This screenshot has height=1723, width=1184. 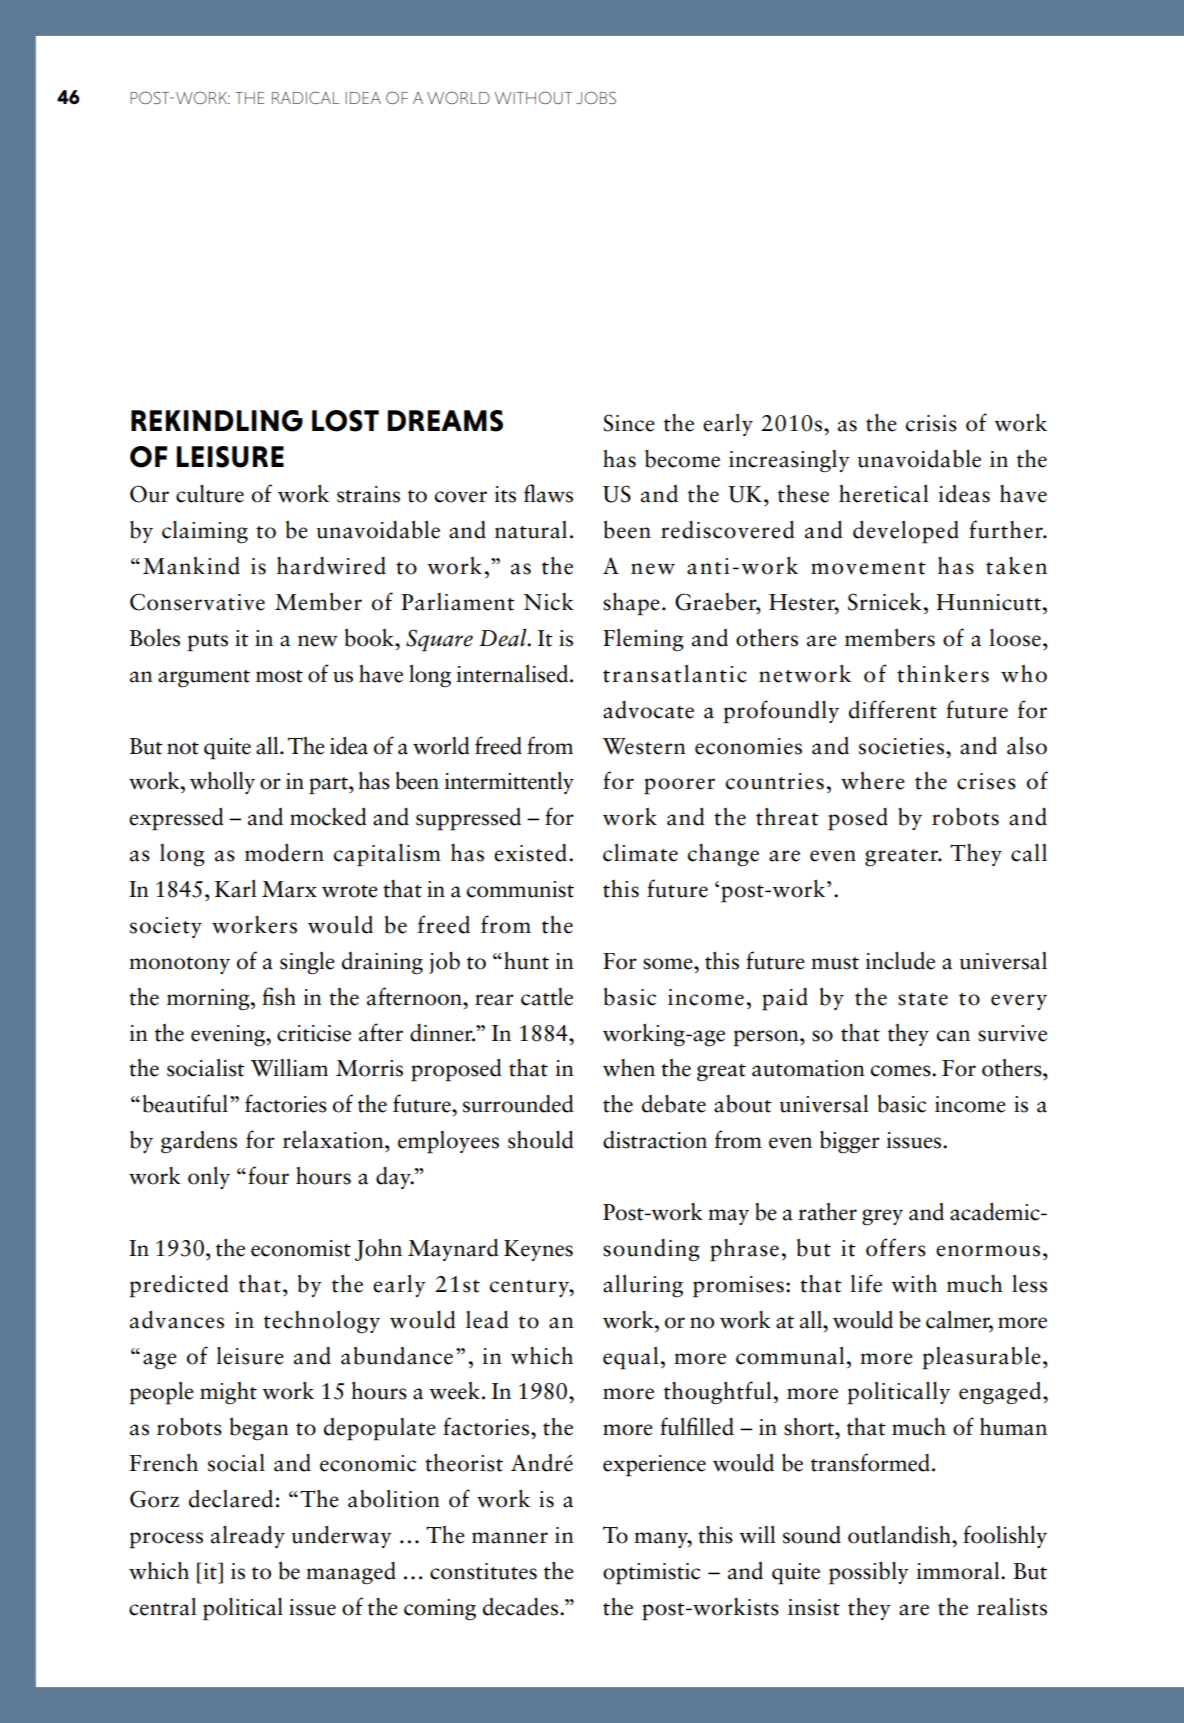 I want to click on JOBS, so click(x=596, y=97).
